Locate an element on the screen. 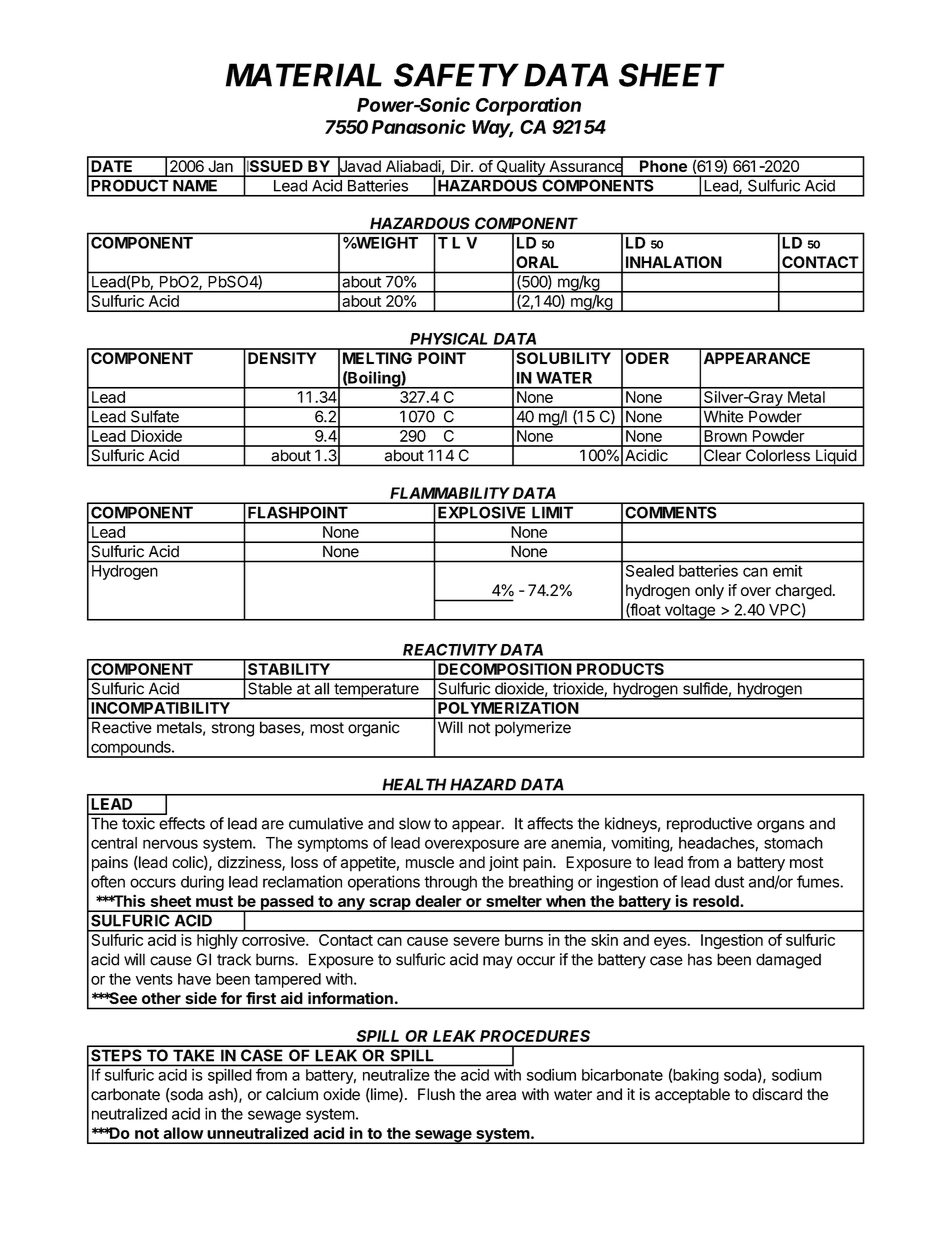  side is located at coordinates (201, 998).
